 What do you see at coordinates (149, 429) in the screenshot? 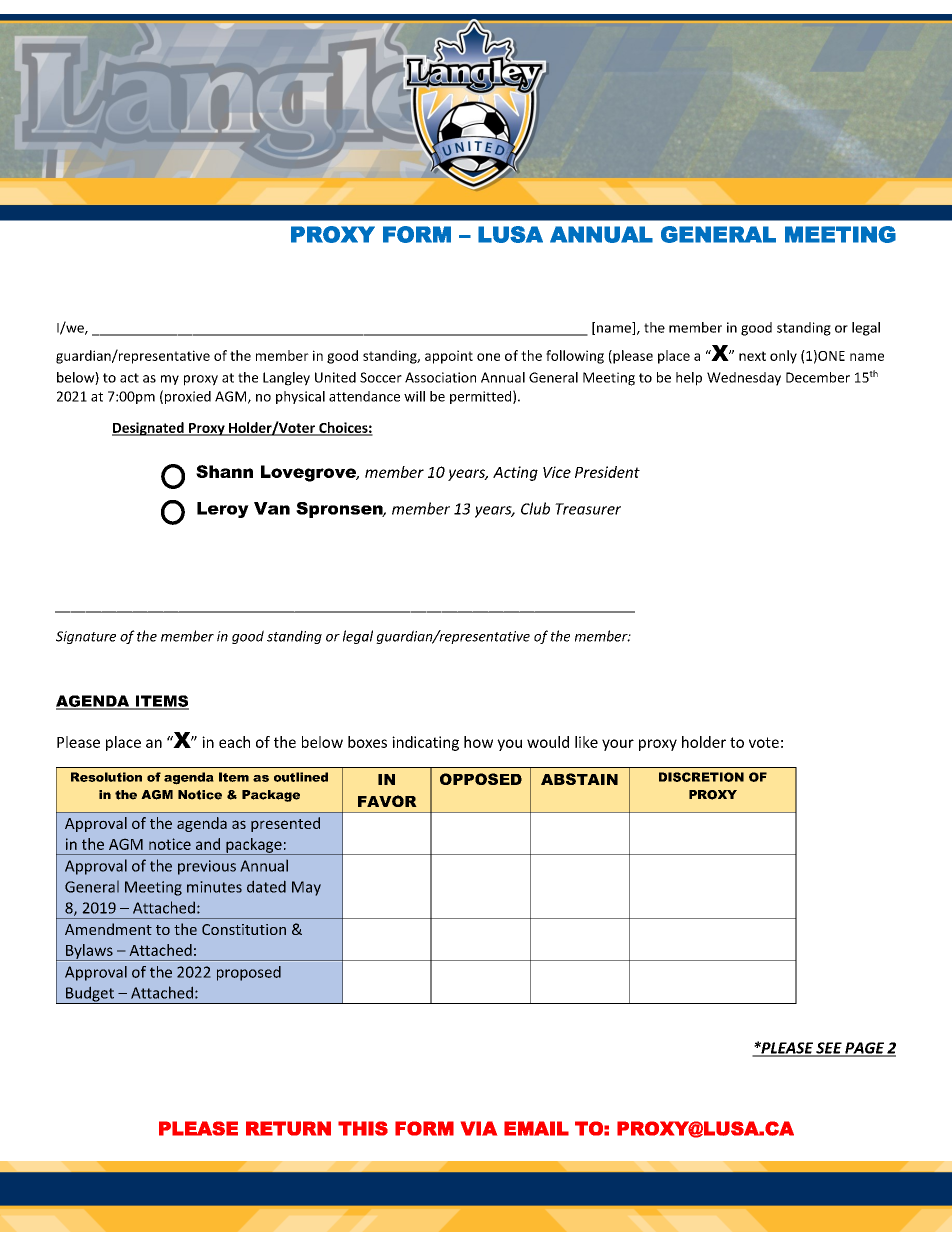
I see `Designated` at bounding box center [149, 429].
